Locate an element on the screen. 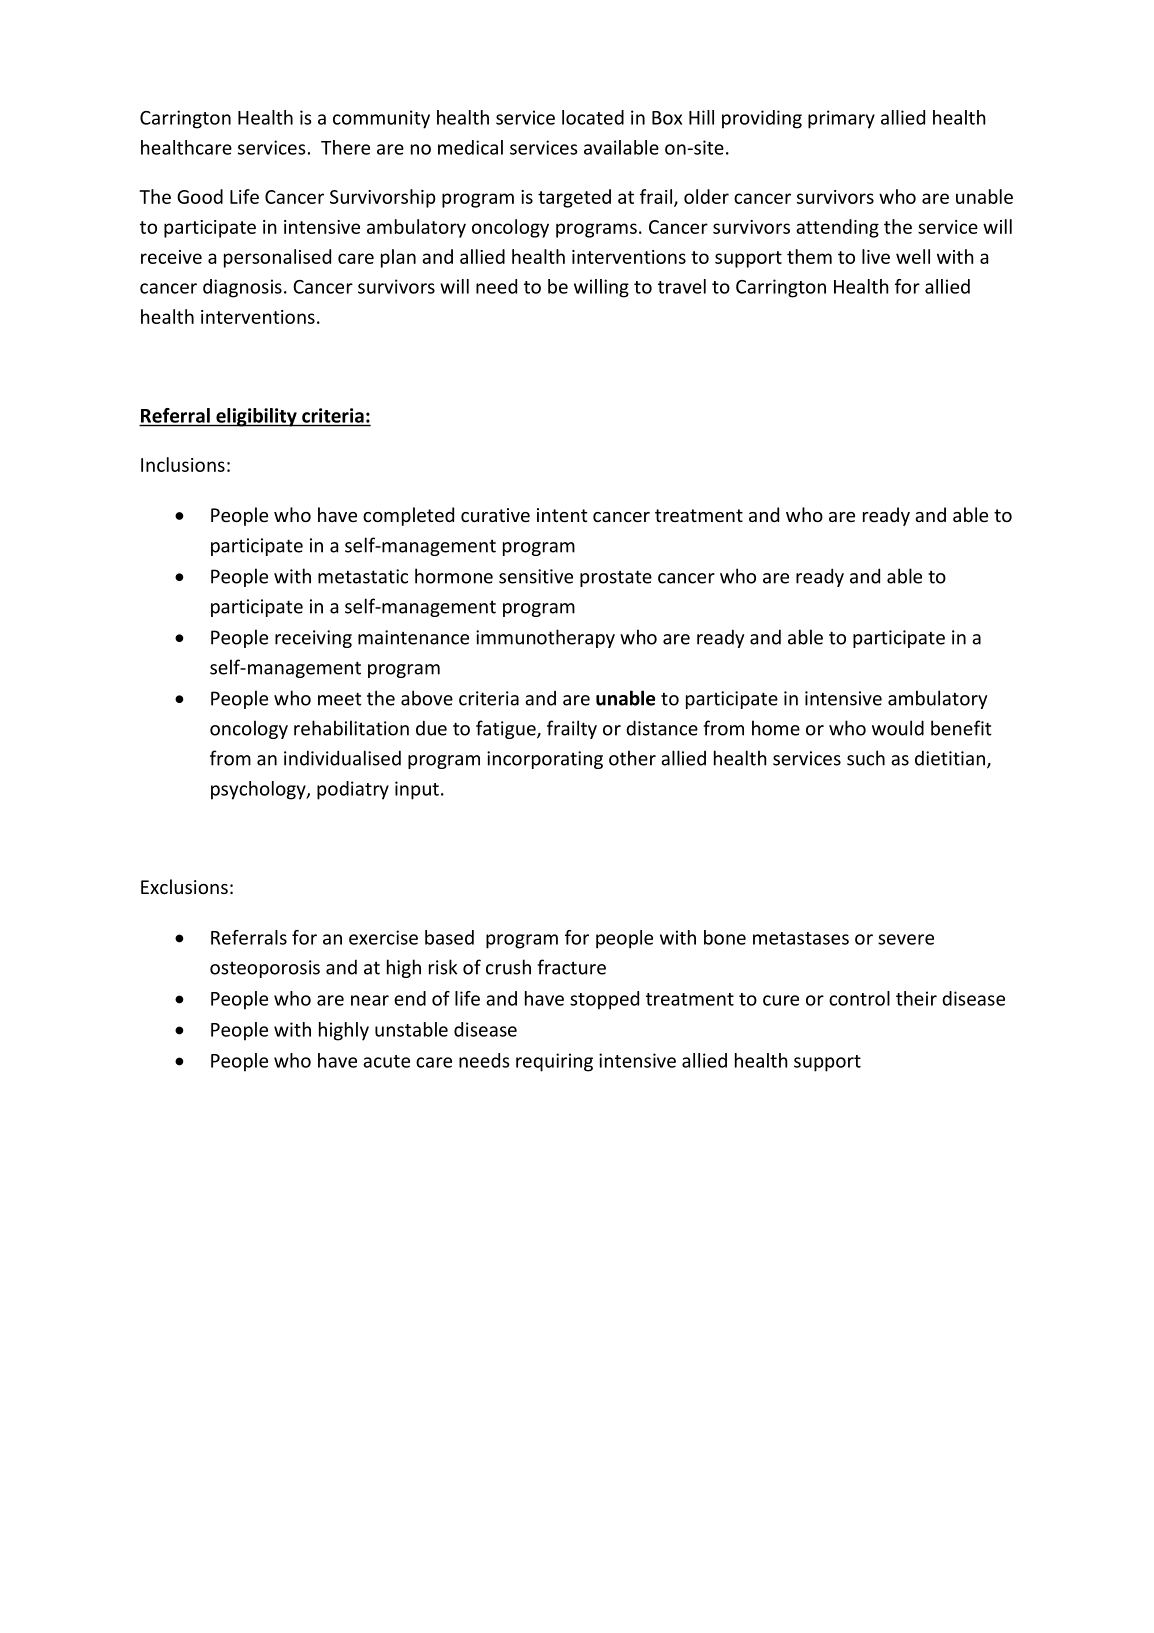  such is located at coordinates (866, 758).
